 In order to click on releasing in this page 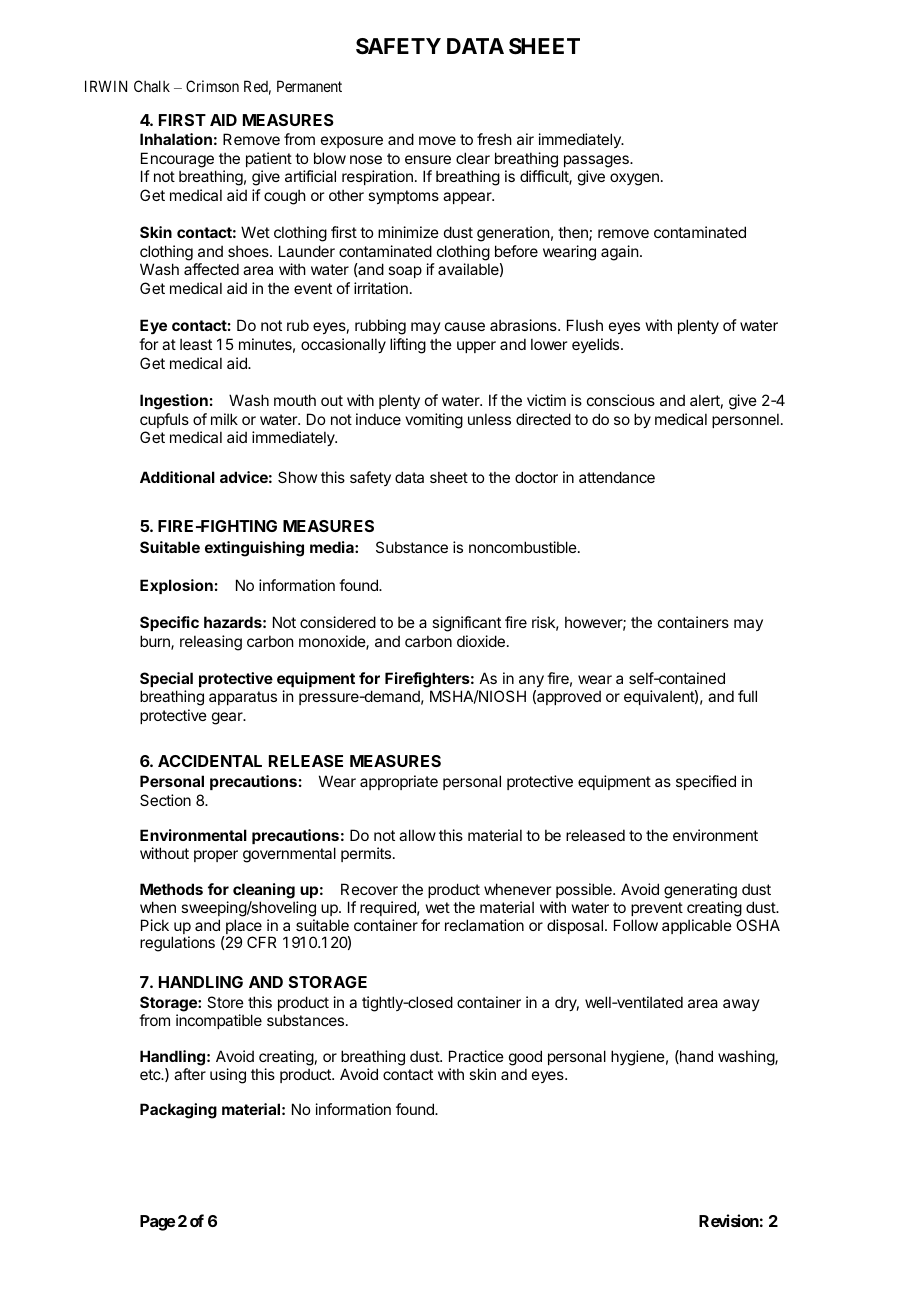, I will do `click(211, 643)`.
